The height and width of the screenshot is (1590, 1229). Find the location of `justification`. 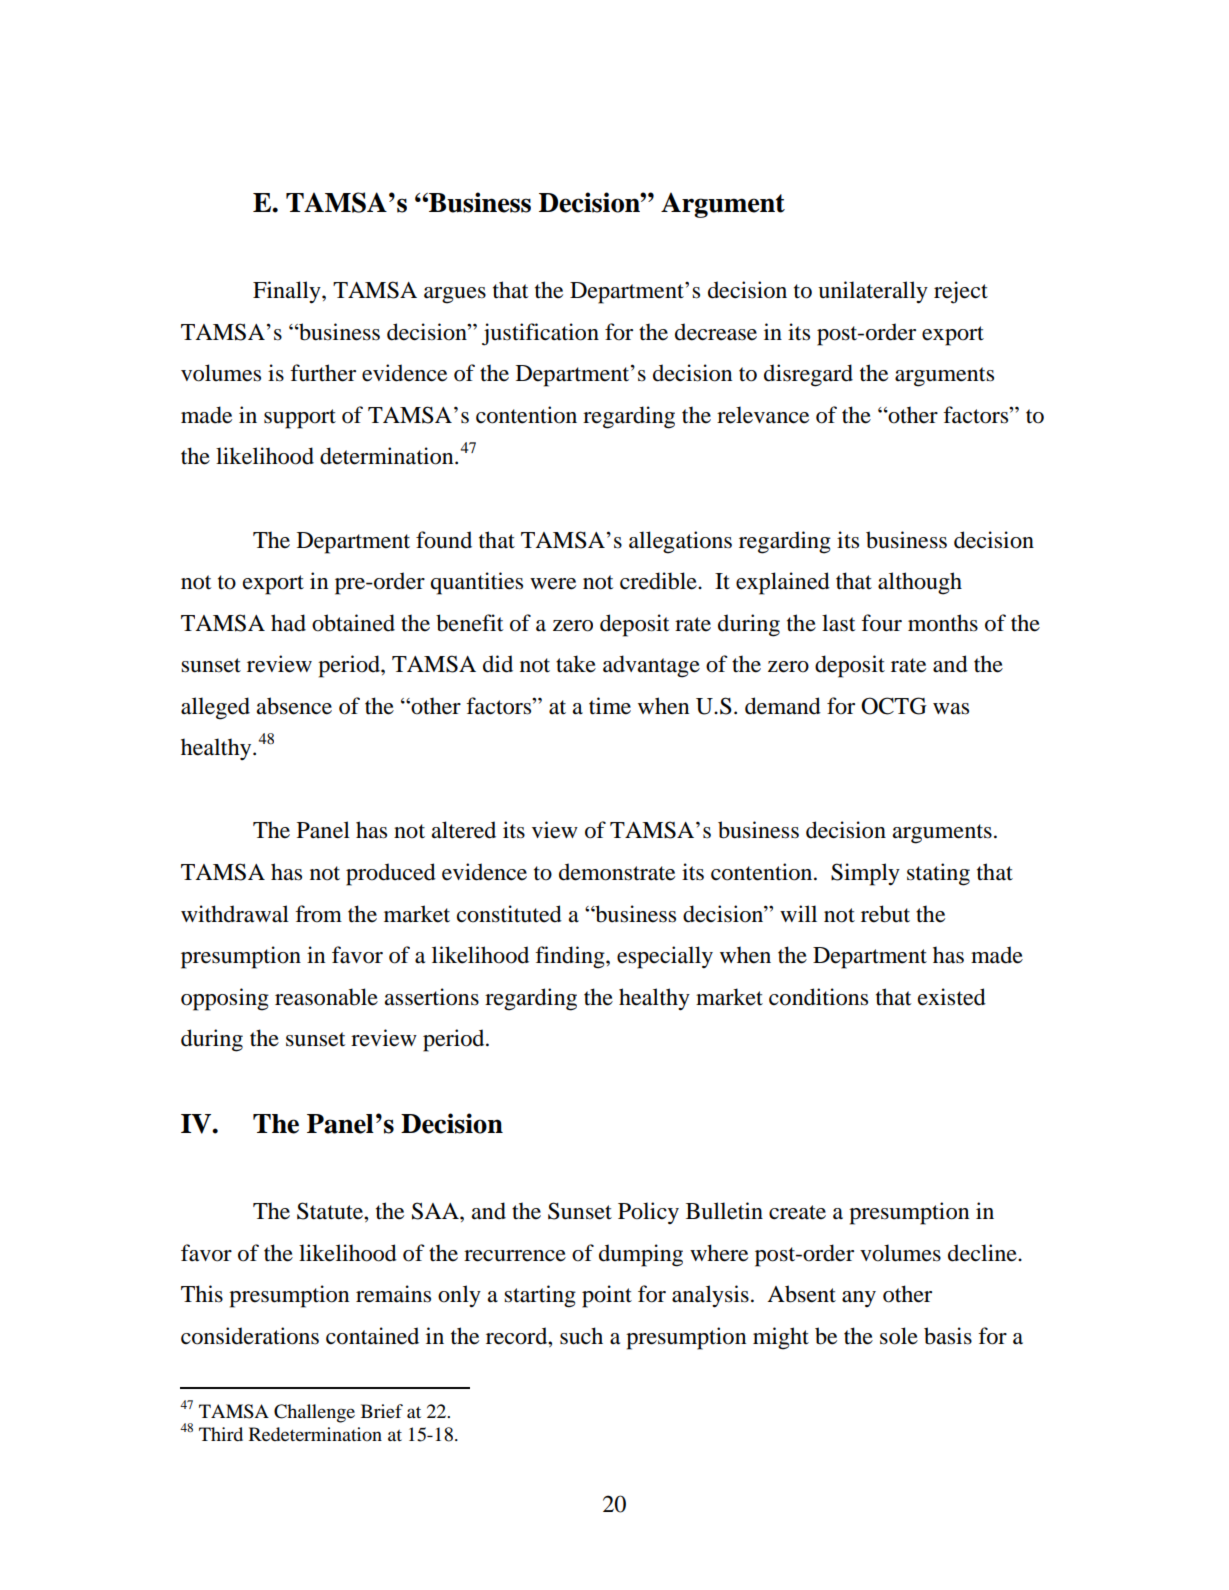

justification is located at coordinates (540, 334).
